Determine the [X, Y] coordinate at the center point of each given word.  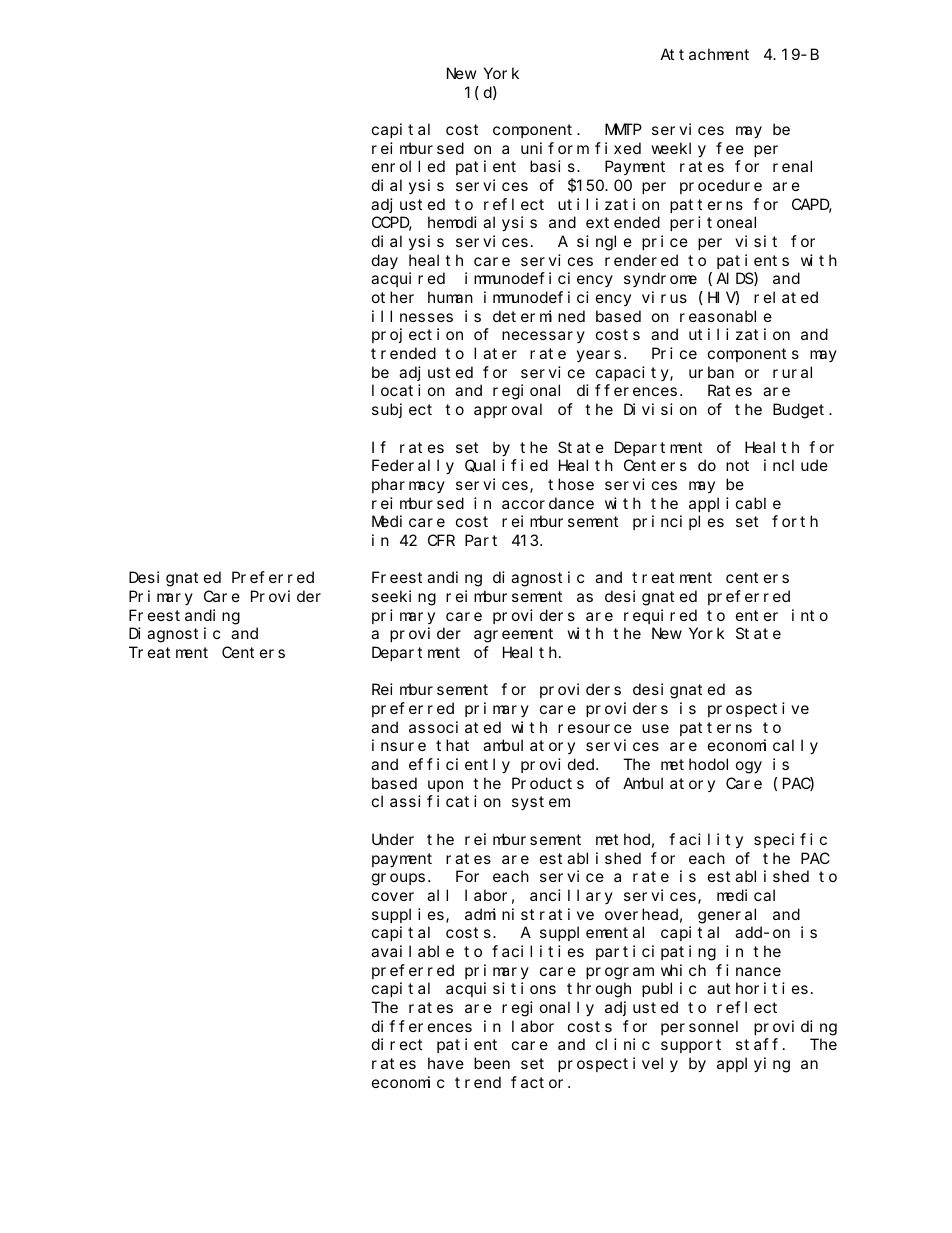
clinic [623, 1044]
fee [730, 148]
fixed [618, 148]
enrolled [408, 166]
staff [757, 1044]
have [446, 1063]
